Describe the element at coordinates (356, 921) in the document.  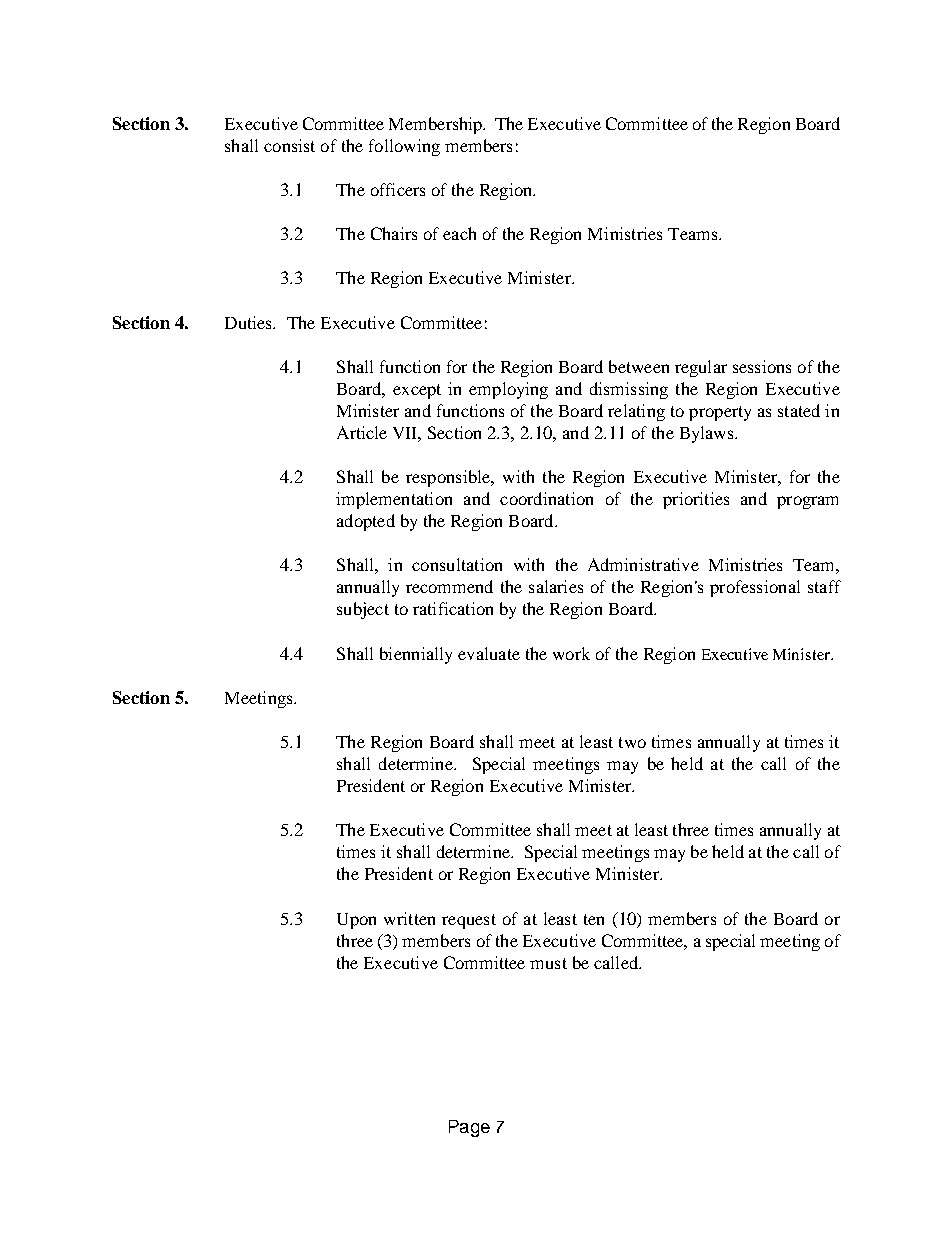
I see `Upon` at that location.
